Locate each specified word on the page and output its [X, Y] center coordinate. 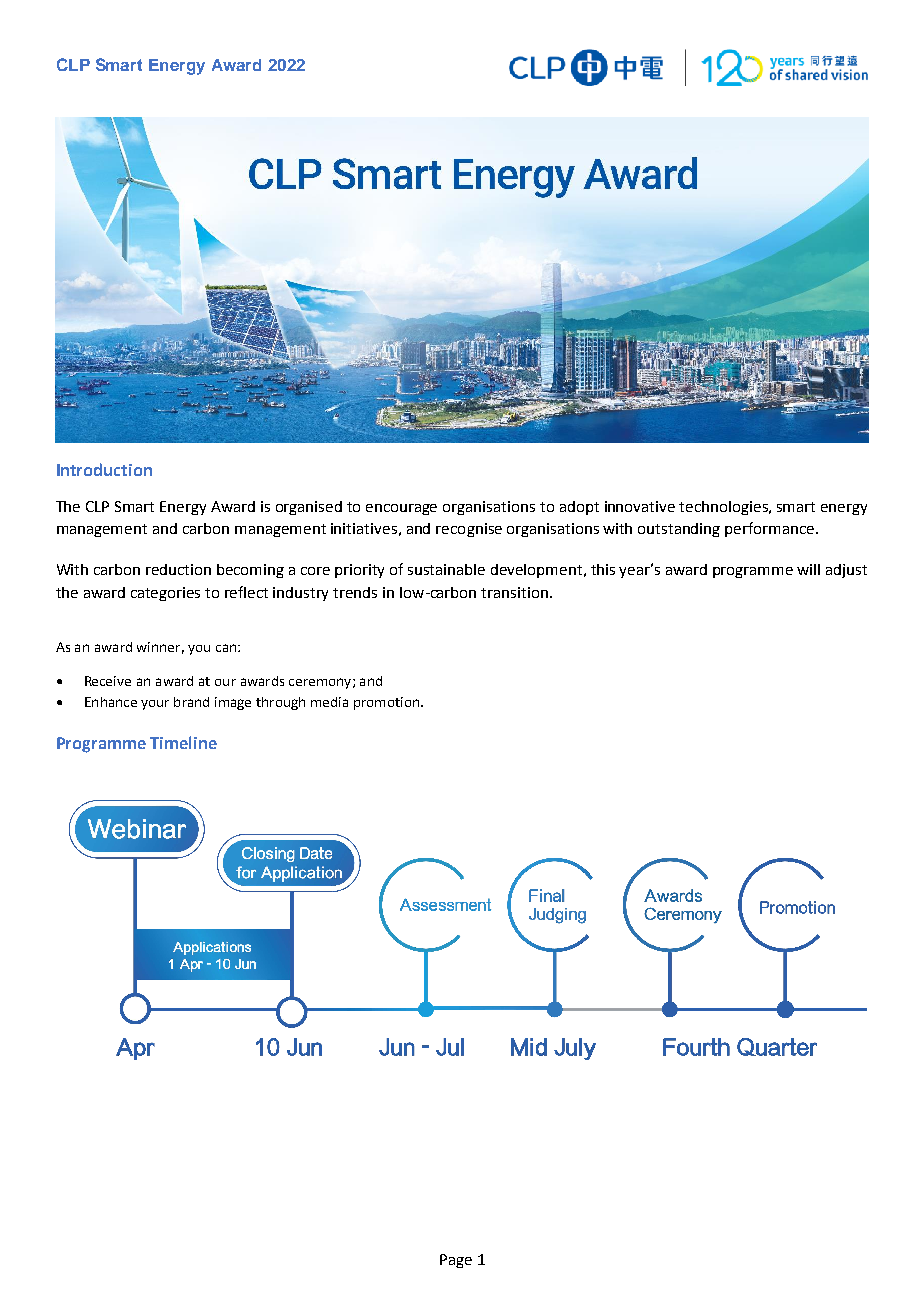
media [329, 702]
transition [514, 592]
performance [771, 529]
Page [456, 1261]
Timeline [183, 742]
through [280, 703]
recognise [469, 530]
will [808, 569]
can [226, 648]
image [233, 703]
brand [191, 702]
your [155, 705]
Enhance [111, 702]
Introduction [104, 469]
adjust [846, 571]
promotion [386, 703]
